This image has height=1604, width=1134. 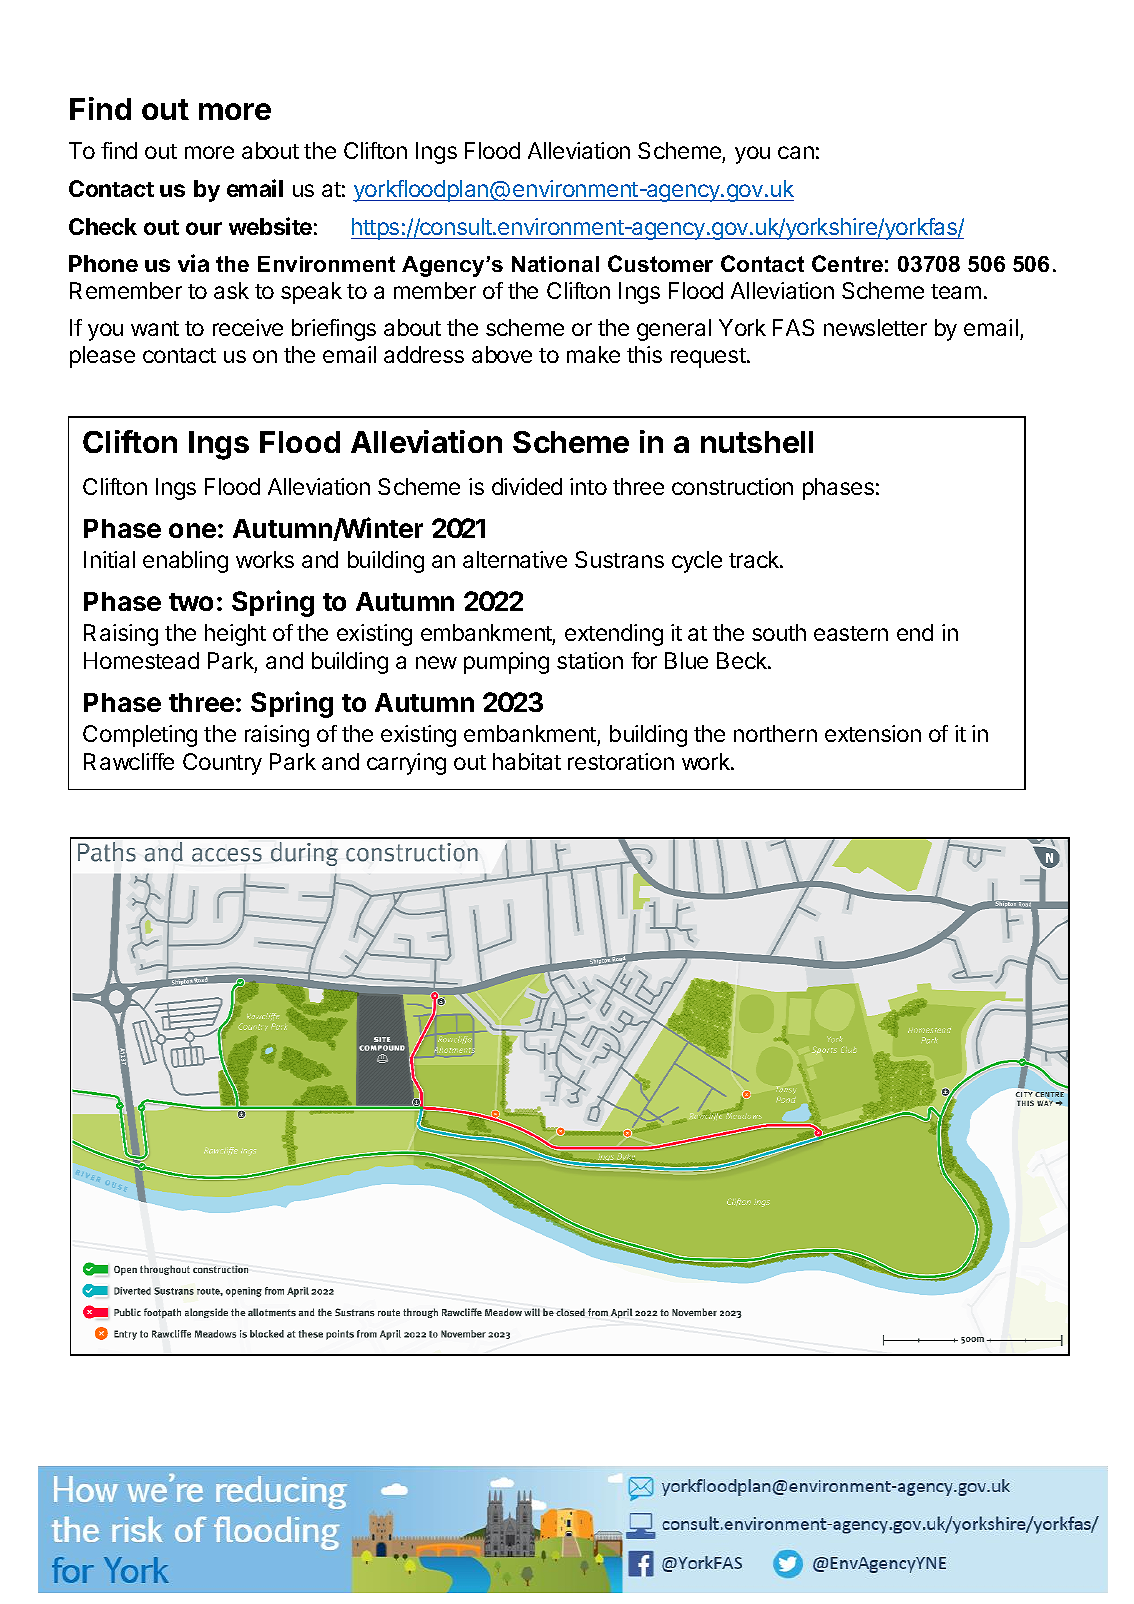 What do you see at coordinates (796, 152) in the image?
I see `can` at bounding box center [796, 152].
